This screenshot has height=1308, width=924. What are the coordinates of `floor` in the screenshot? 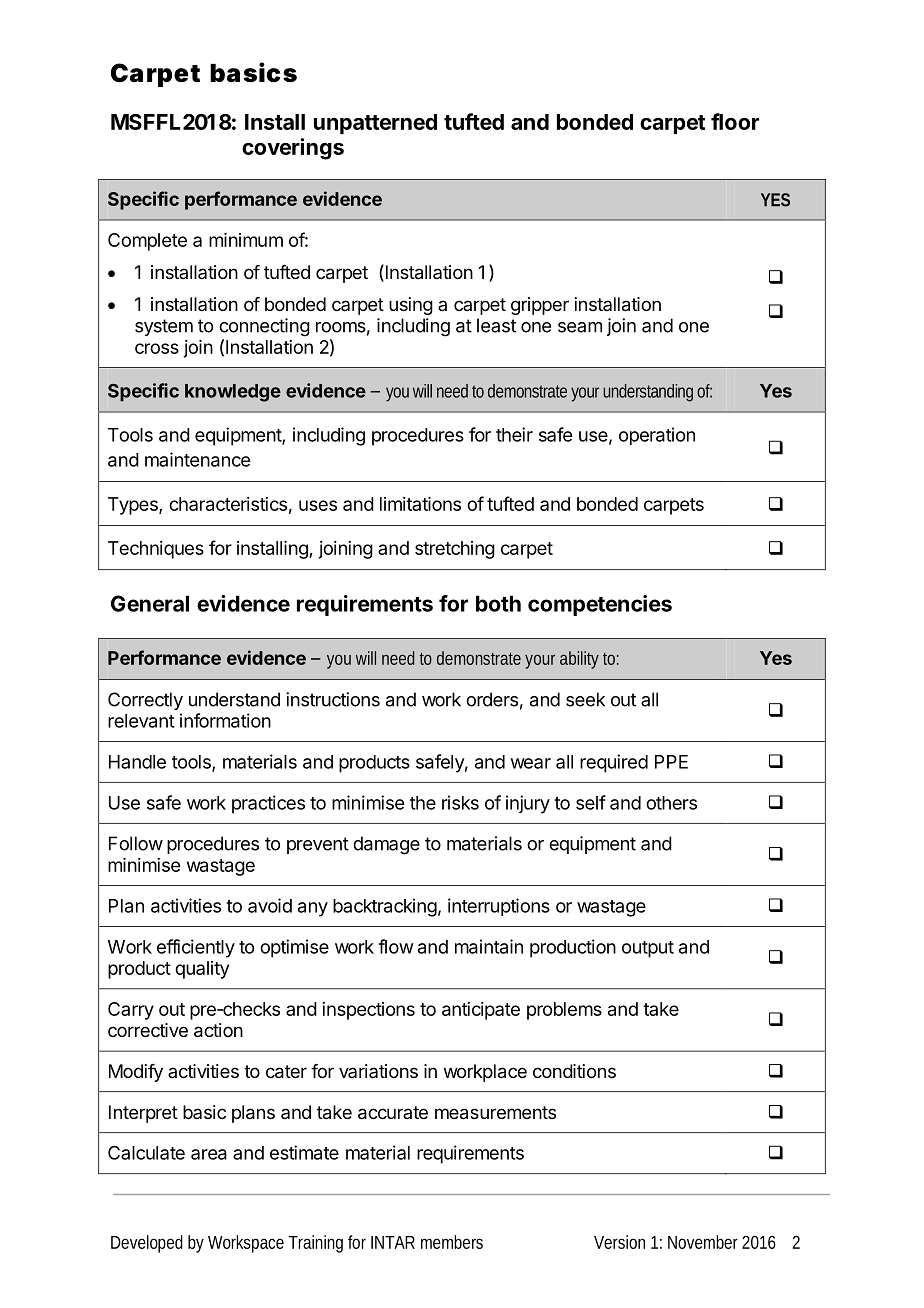 It's located at (735, 121).
